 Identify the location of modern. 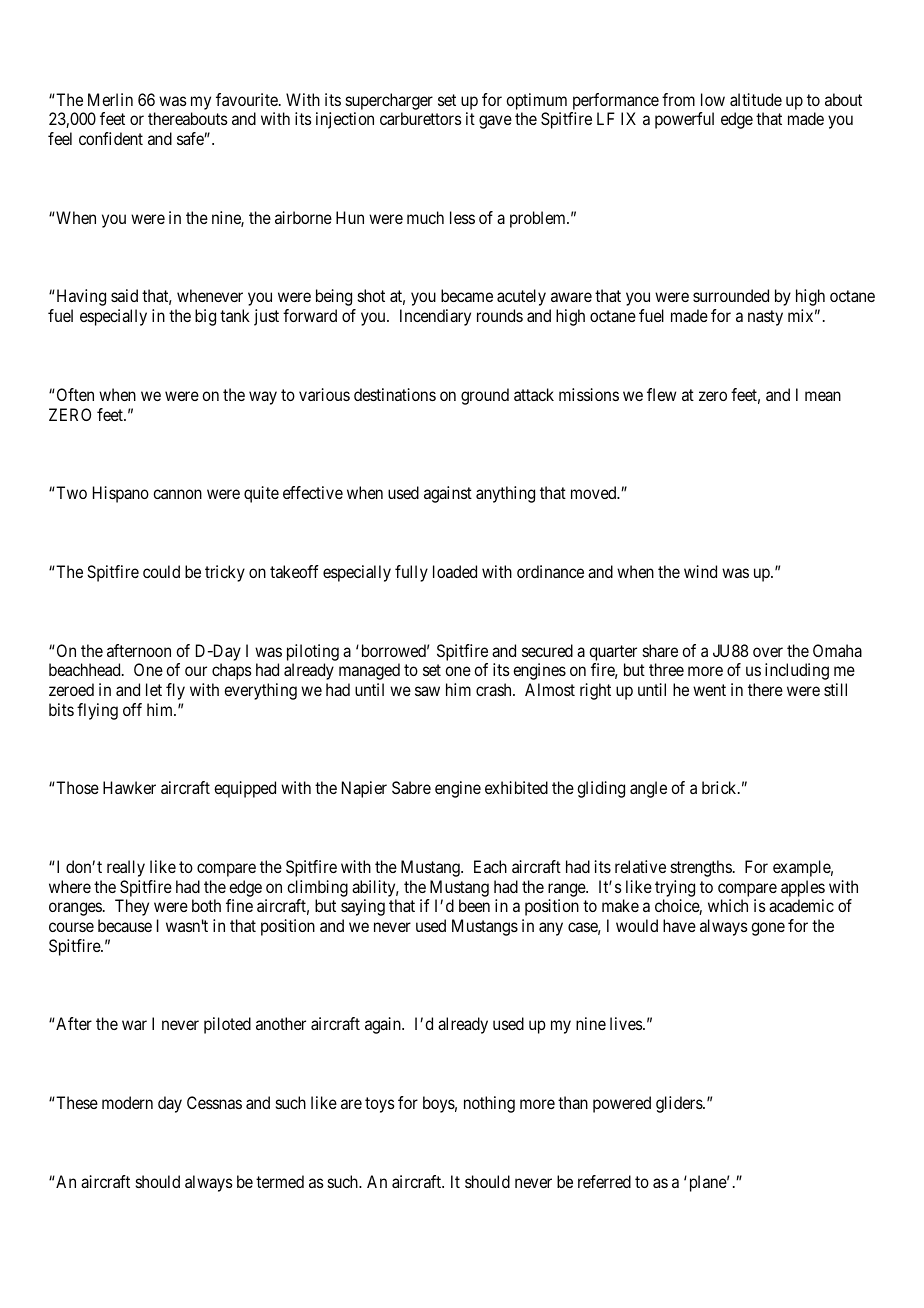
(127, 1102).
